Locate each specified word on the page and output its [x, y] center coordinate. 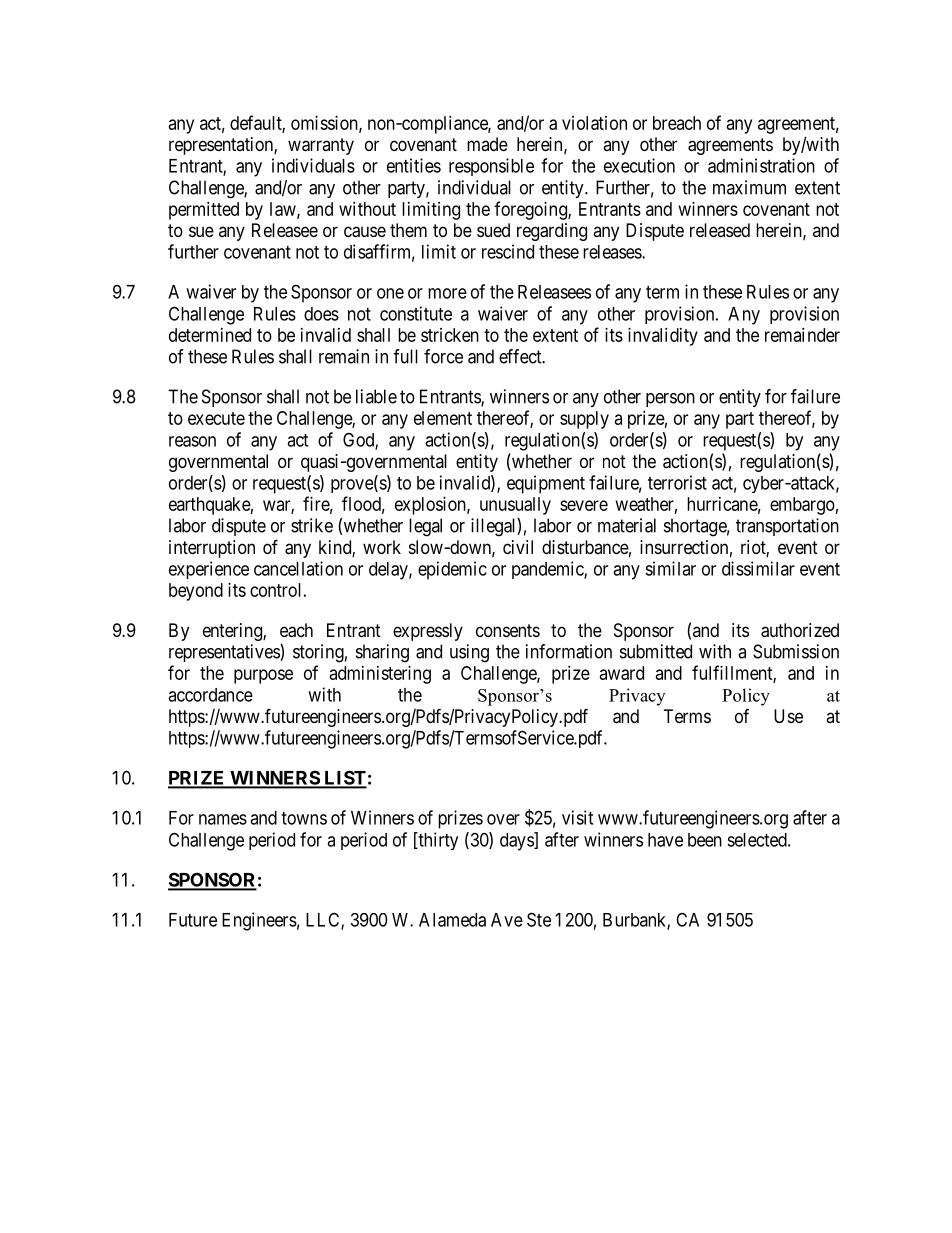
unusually [515, 506]
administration [761, 165]
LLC [324, 920]
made [487, 144]
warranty [321, 146]
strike [312, 525]
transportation [787, 527]
